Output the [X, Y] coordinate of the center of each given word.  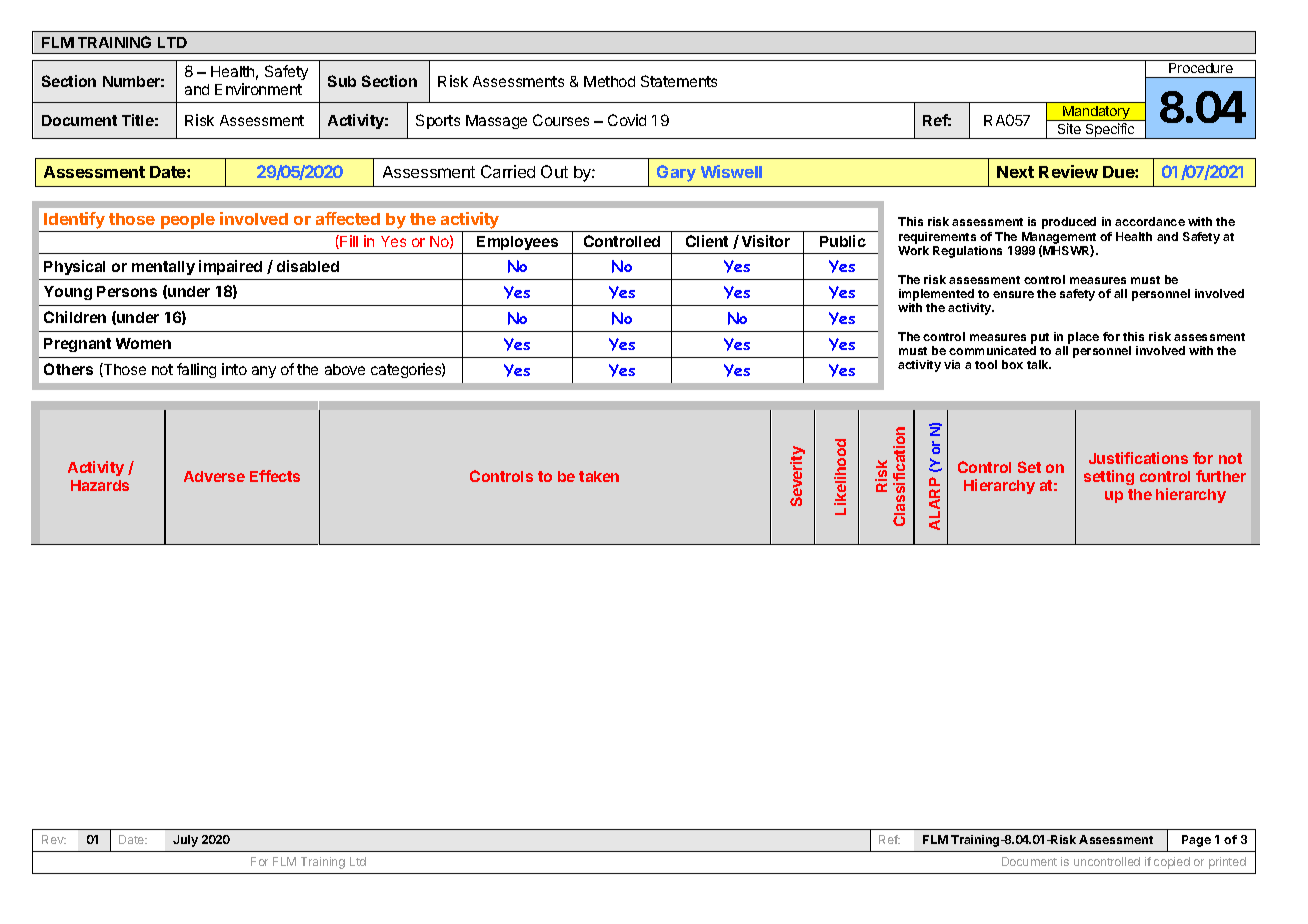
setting [1109, 477]
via [952, 364]
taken [599, 476]
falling [196, 370]
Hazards [100, 485]
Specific [1110, 131]
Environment [258, 89]
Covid [627, 120]
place [1083, 338]
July [185, 841]
